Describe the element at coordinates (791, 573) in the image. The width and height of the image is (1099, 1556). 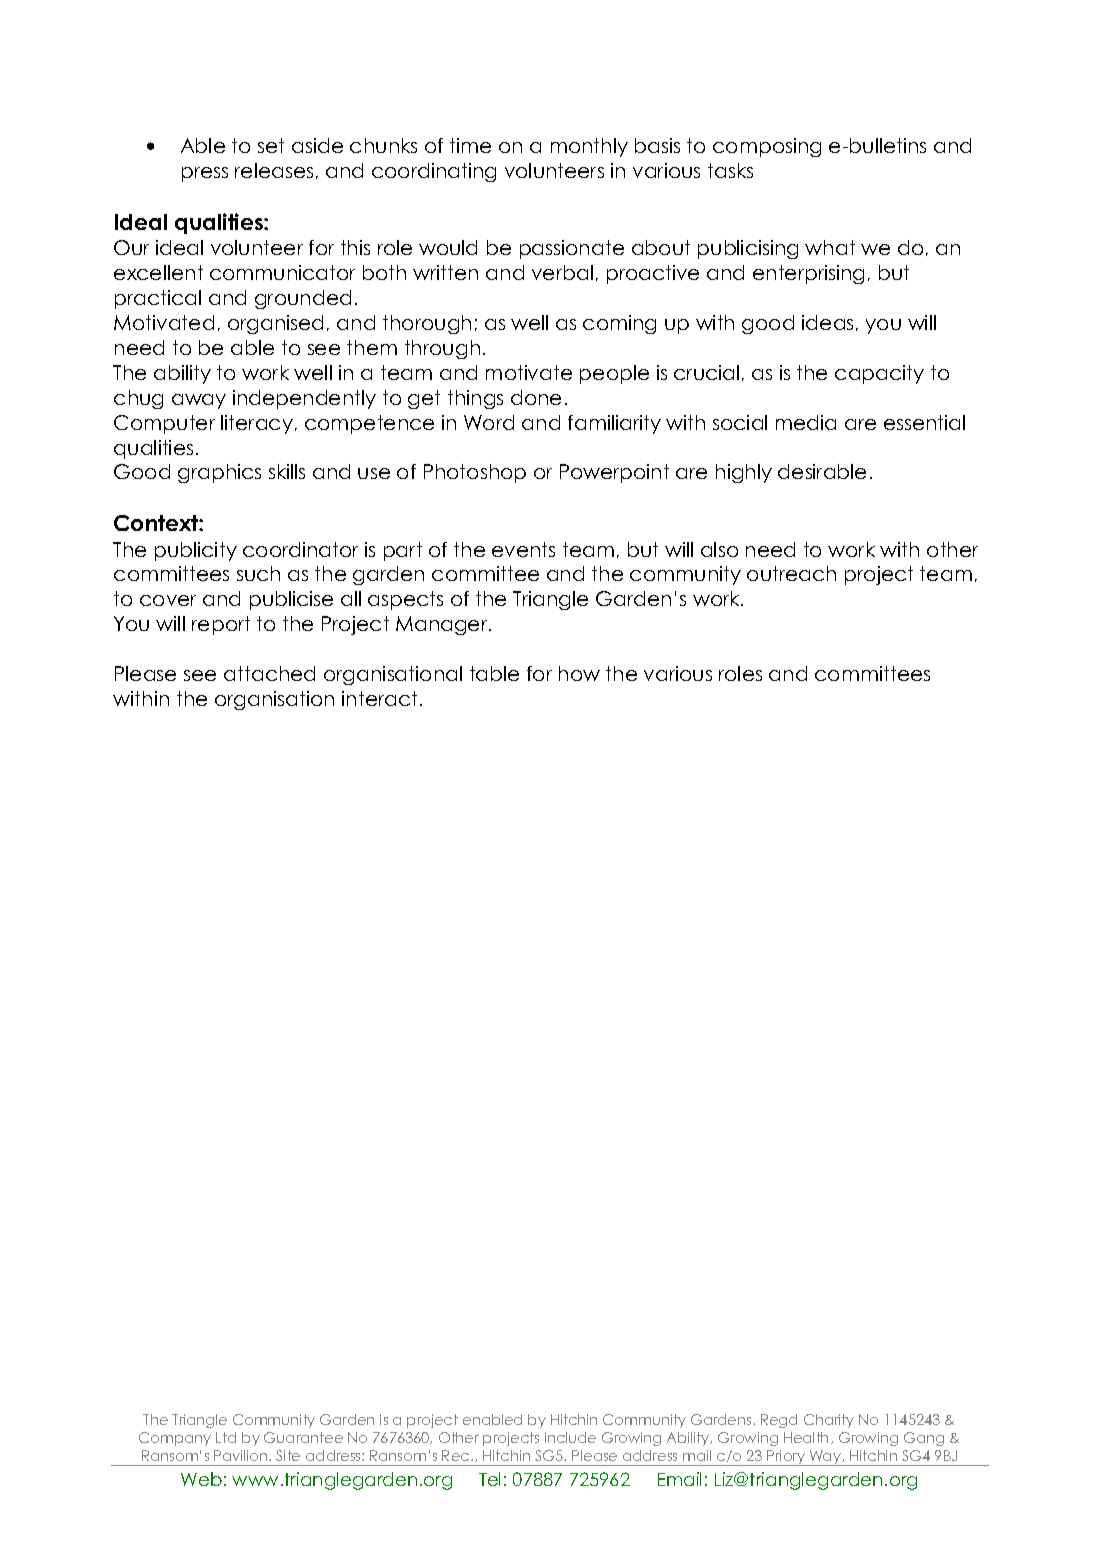
I see `outreach` at that location.
